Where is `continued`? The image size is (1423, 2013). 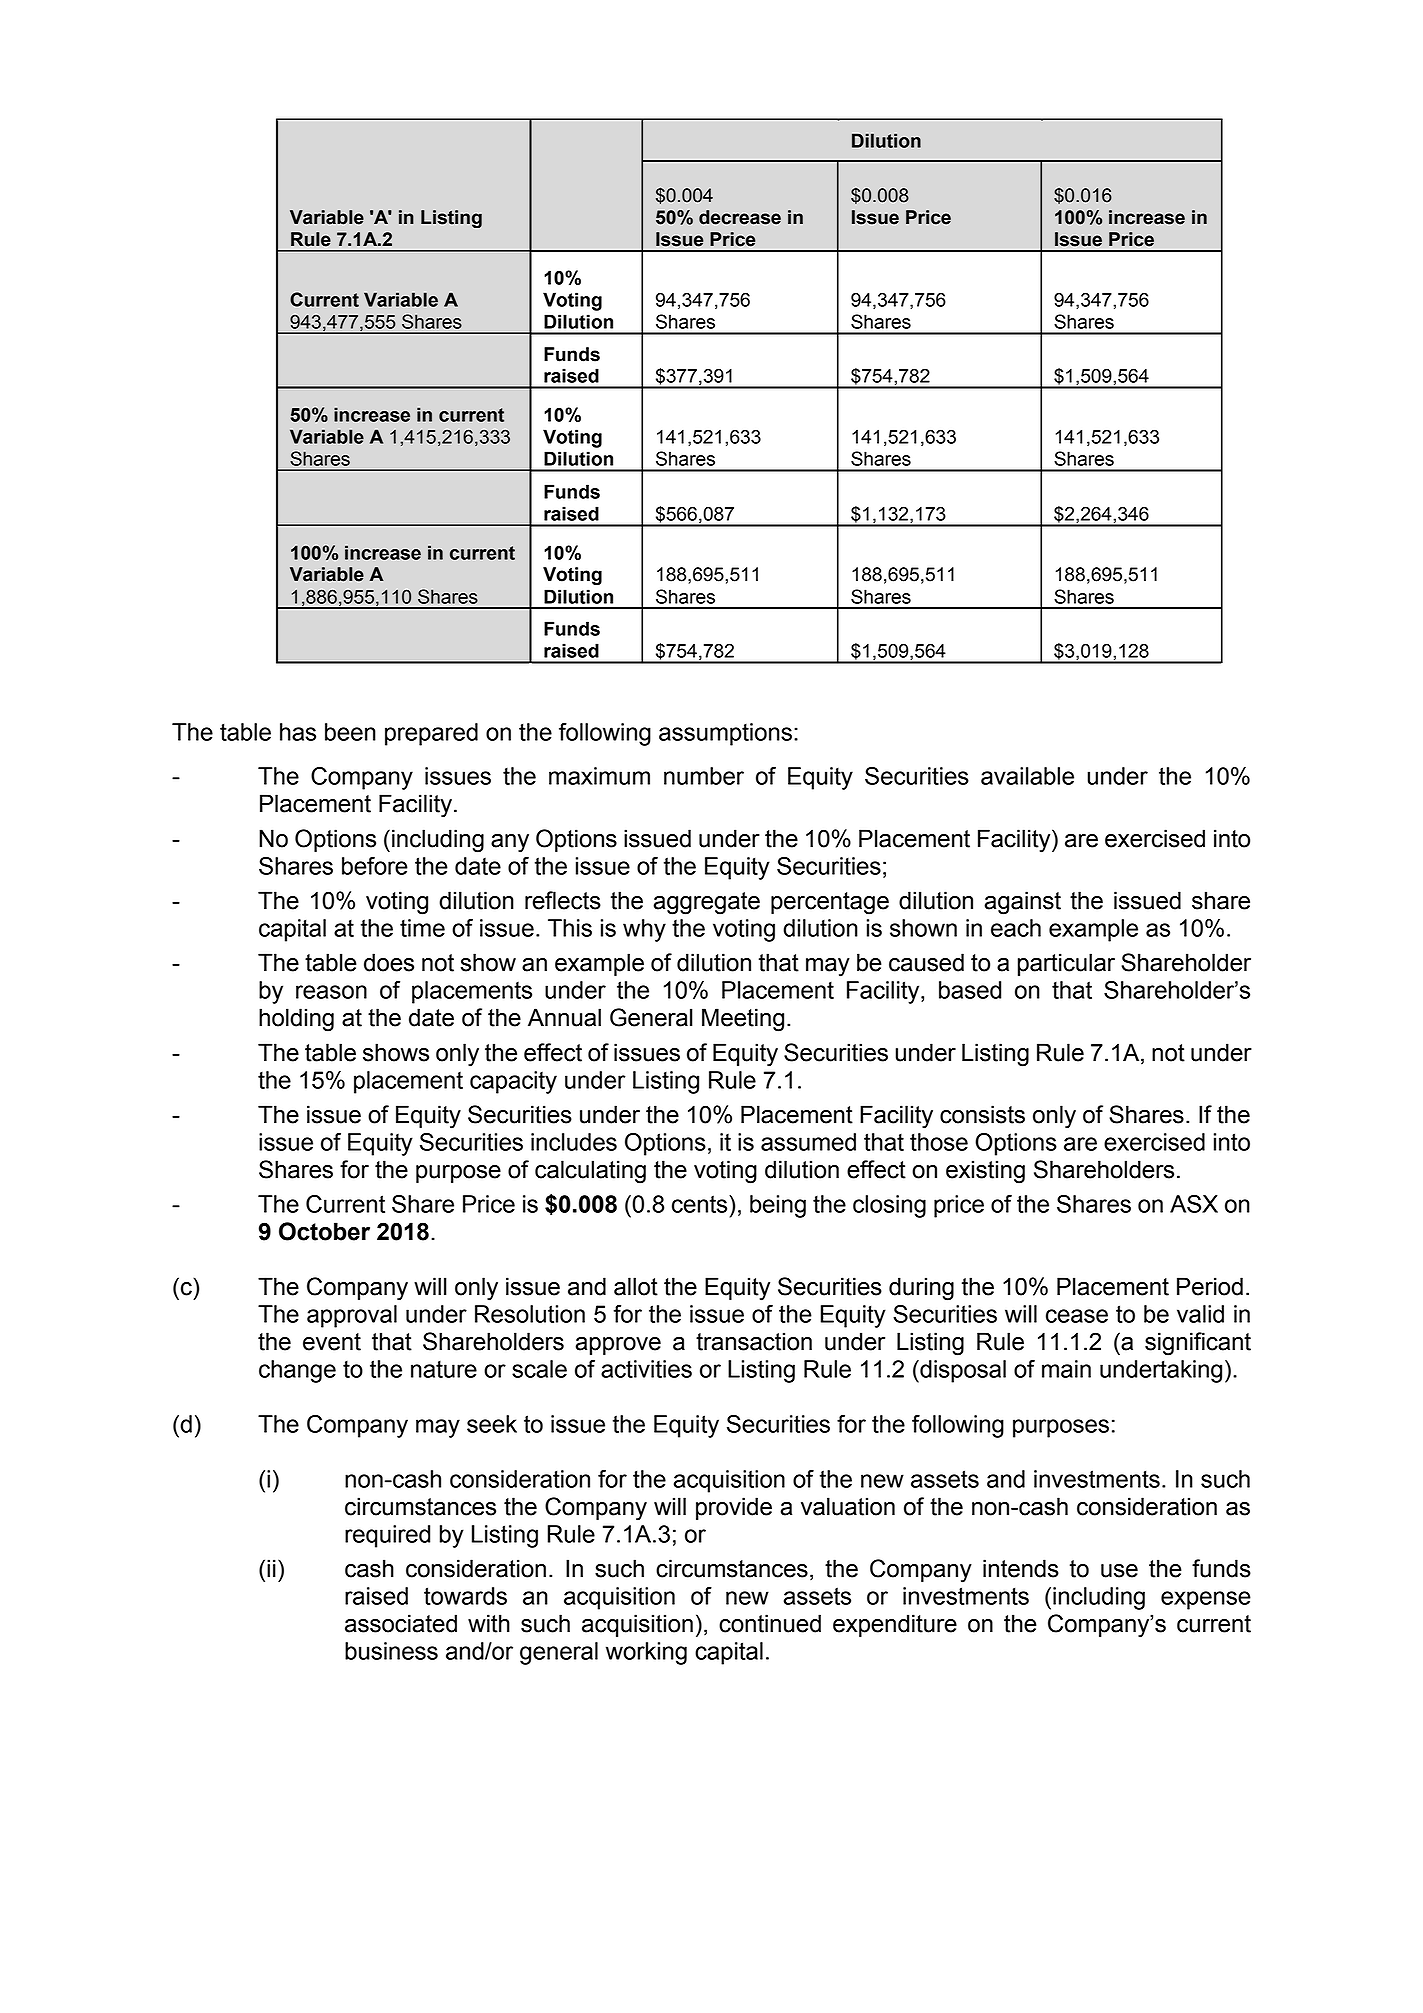 continued is located at coordinates (770, 1623).
